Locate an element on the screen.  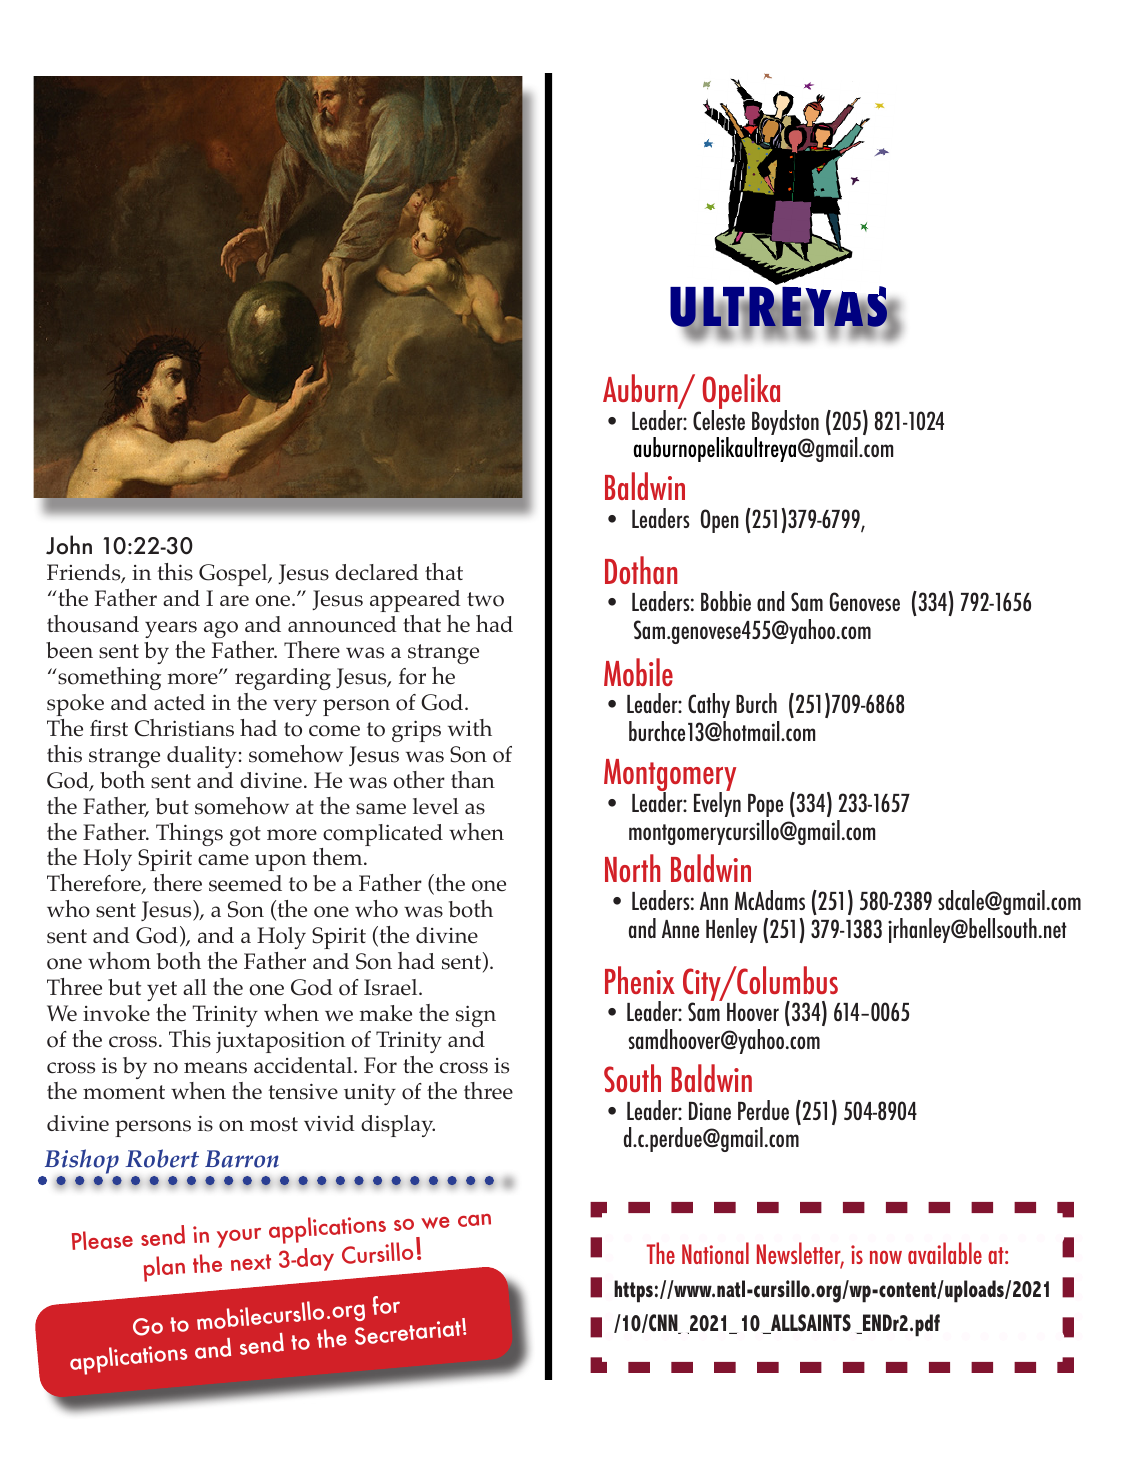
Open is located at coordinates (720, 521).
